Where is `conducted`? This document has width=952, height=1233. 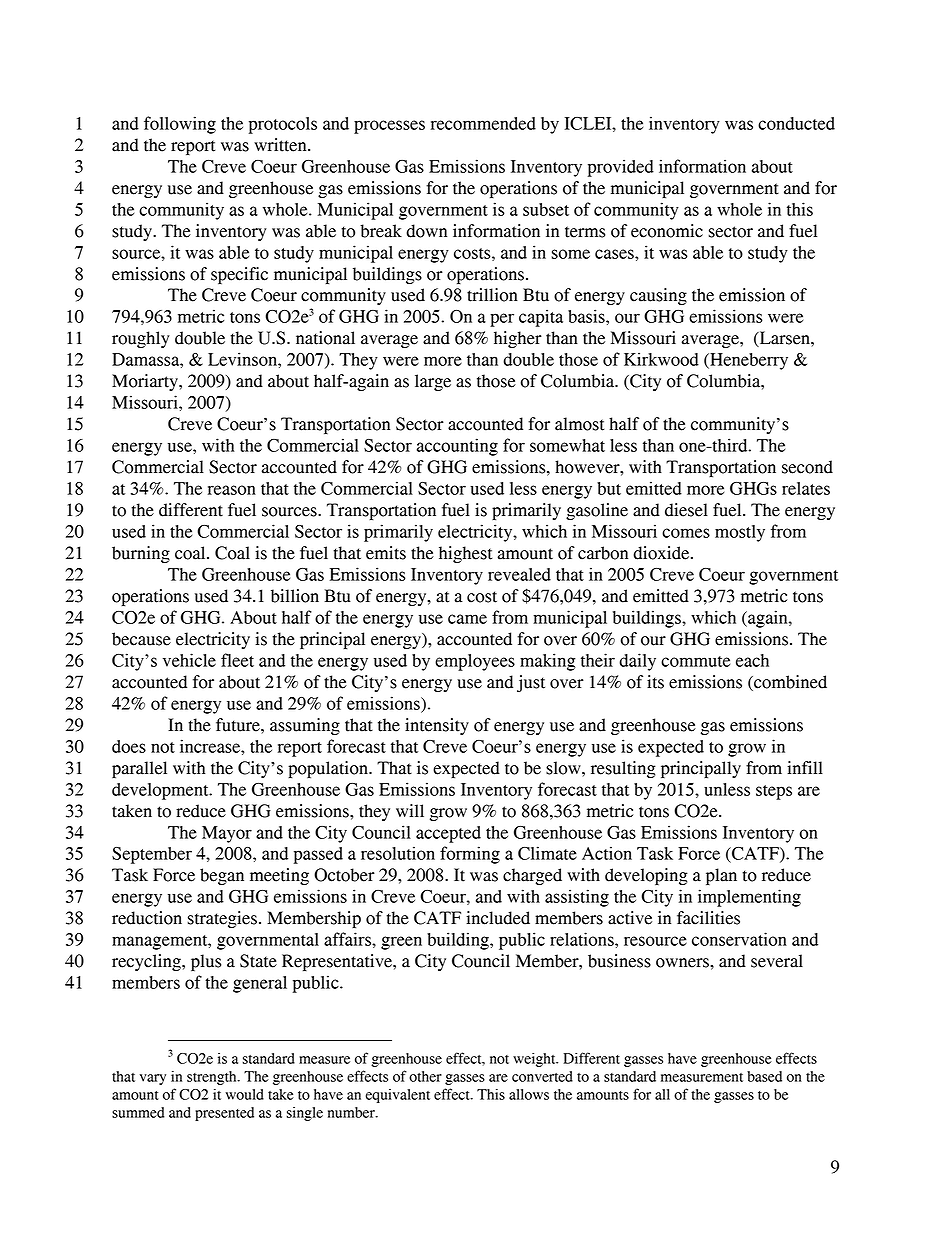
conducted is located at coordinates (796, 123).
